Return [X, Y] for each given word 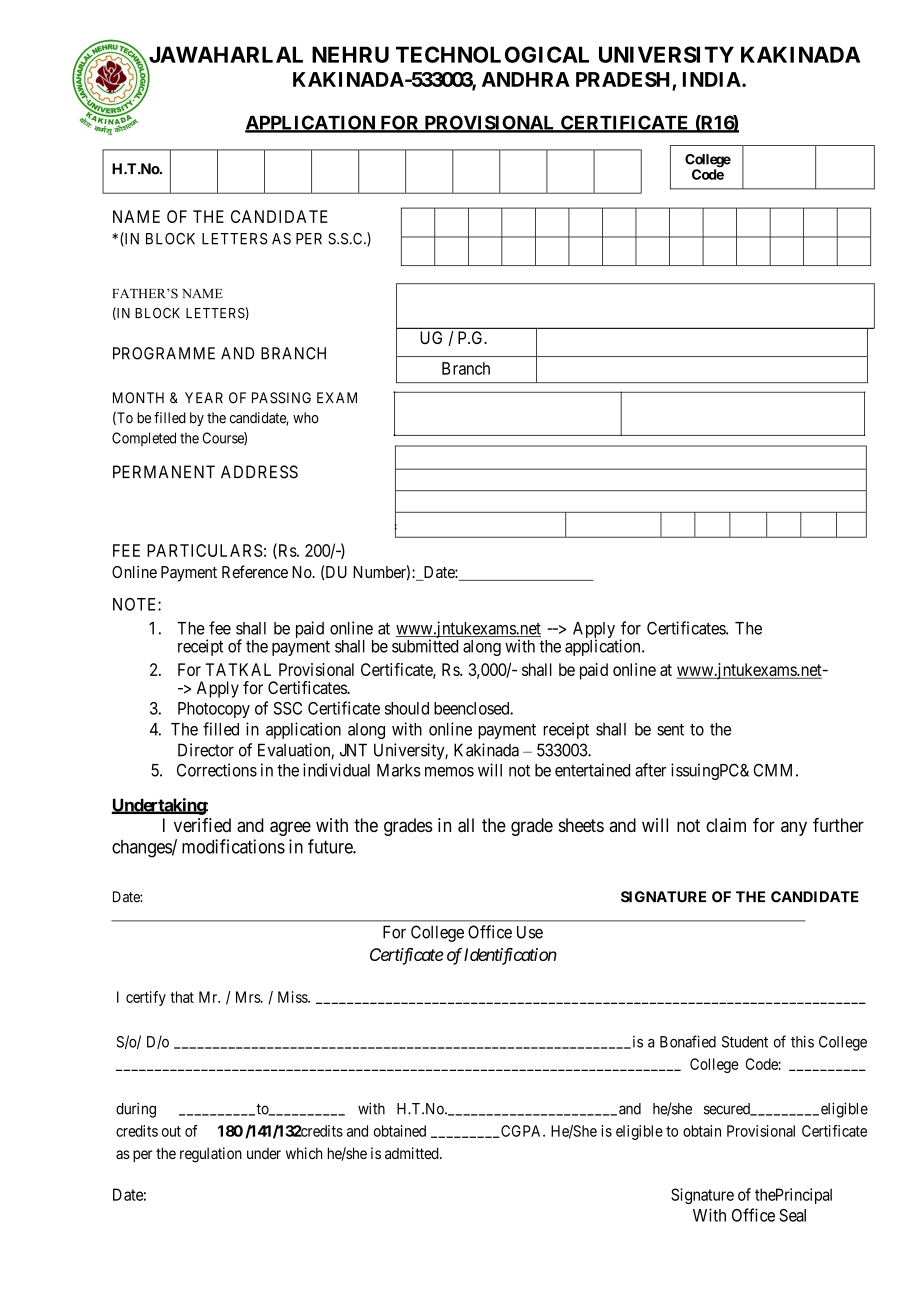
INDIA [712, 79]
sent [670, 729]
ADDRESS [259, 472]
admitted [413, 1153]
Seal [792, 1215]
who [306, 418]
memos [449, 772]
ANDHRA [526, 79]
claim [726, 825]
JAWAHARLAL [224, 56]
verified [202, 825]
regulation [211, 1155]
